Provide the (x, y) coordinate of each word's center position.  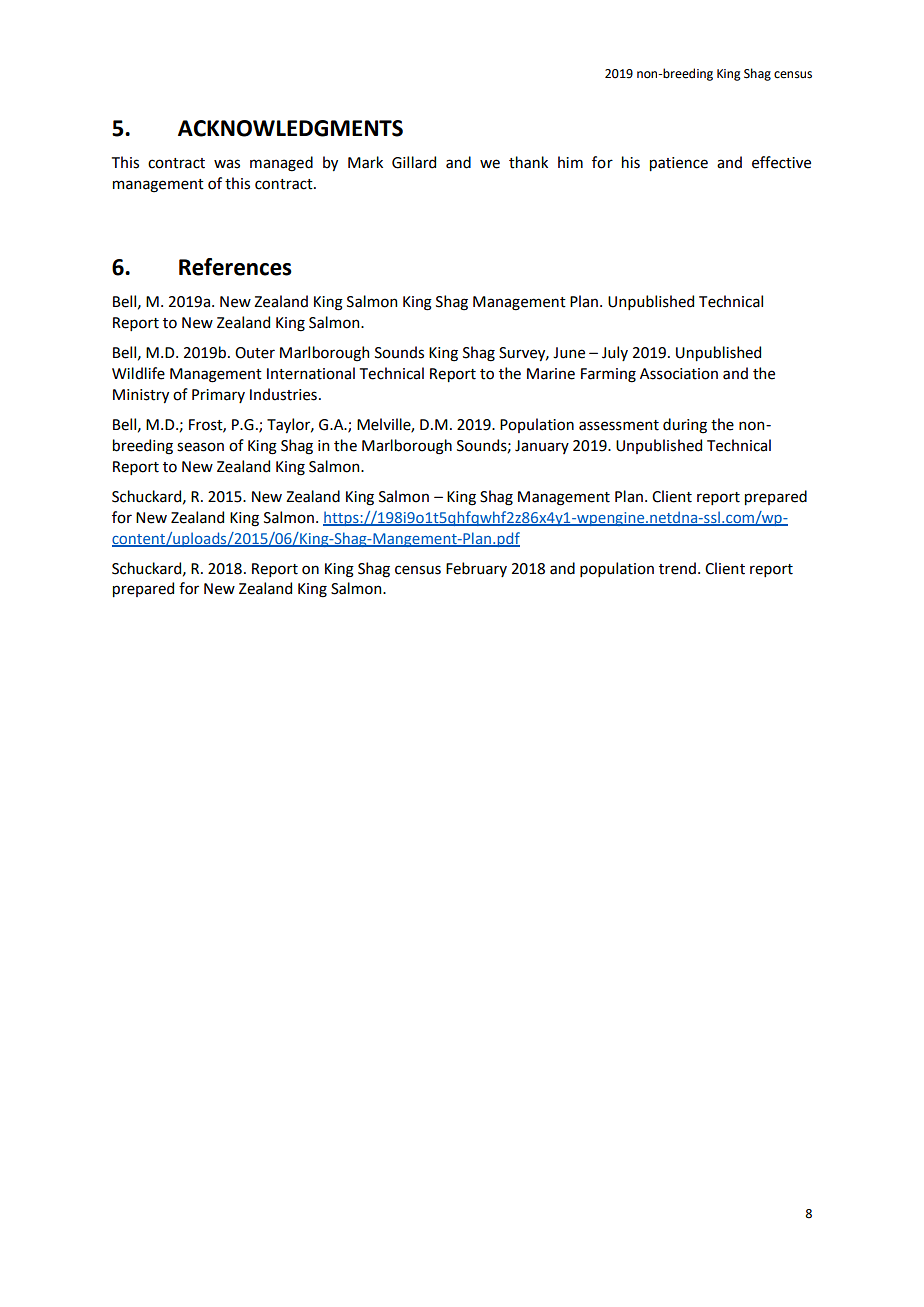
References (235, 267)
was (227, 164)
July (615, 353)
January (542, 447)
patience (679, 164)
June (569, 353)
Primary (218, 396)
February (476, 569)
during (685, 426)
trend (677, 568)
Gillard (414, 162)
